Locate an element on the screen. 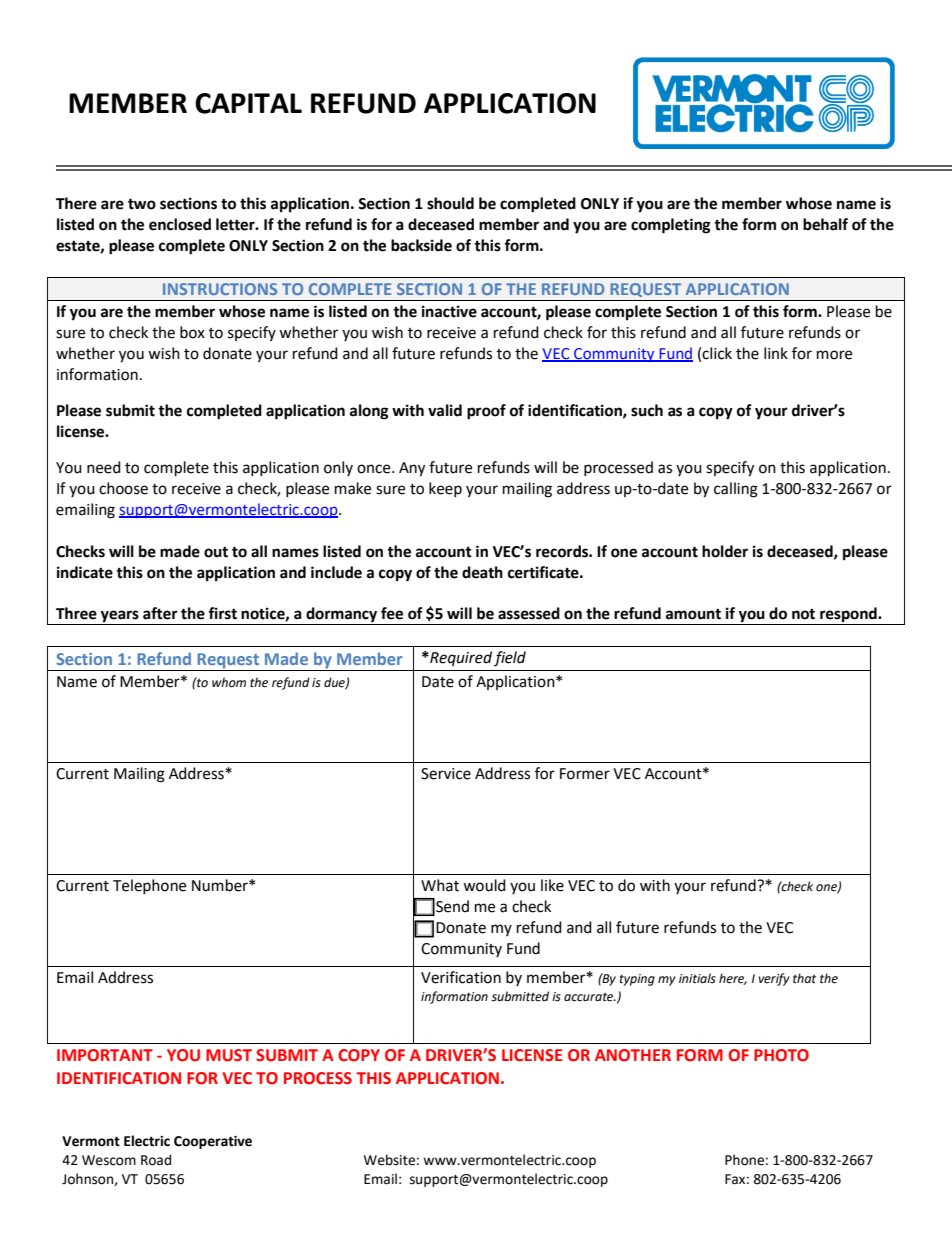  behalf is located at coordinates (825, 224).
